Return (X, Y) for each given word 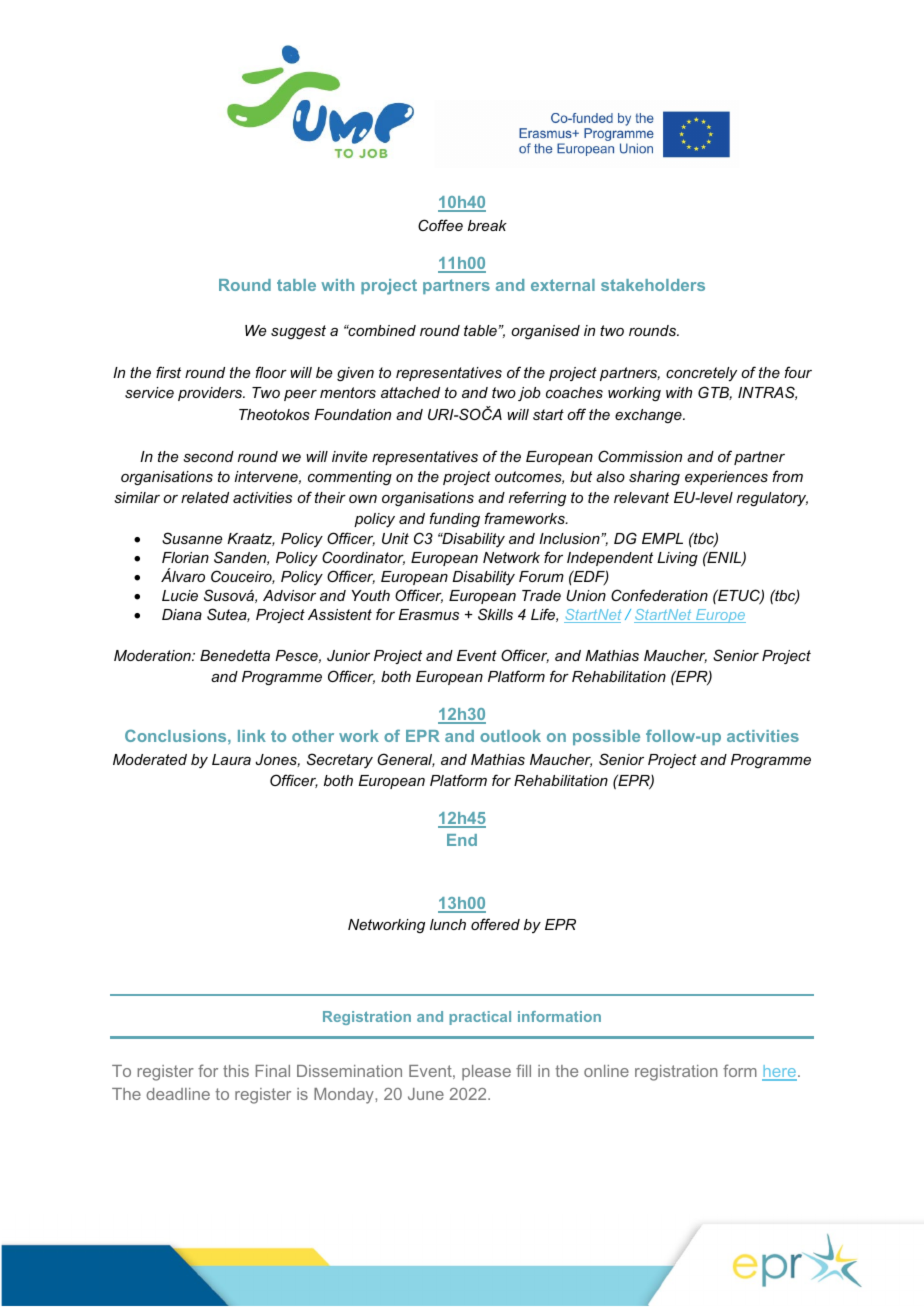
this (236, 1071)
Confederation (659, 595)
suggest (298, 332)
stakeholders (653, 285)
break (487, 225)
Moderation (153, 655)
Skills (495, 614)
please (486, 1072)
